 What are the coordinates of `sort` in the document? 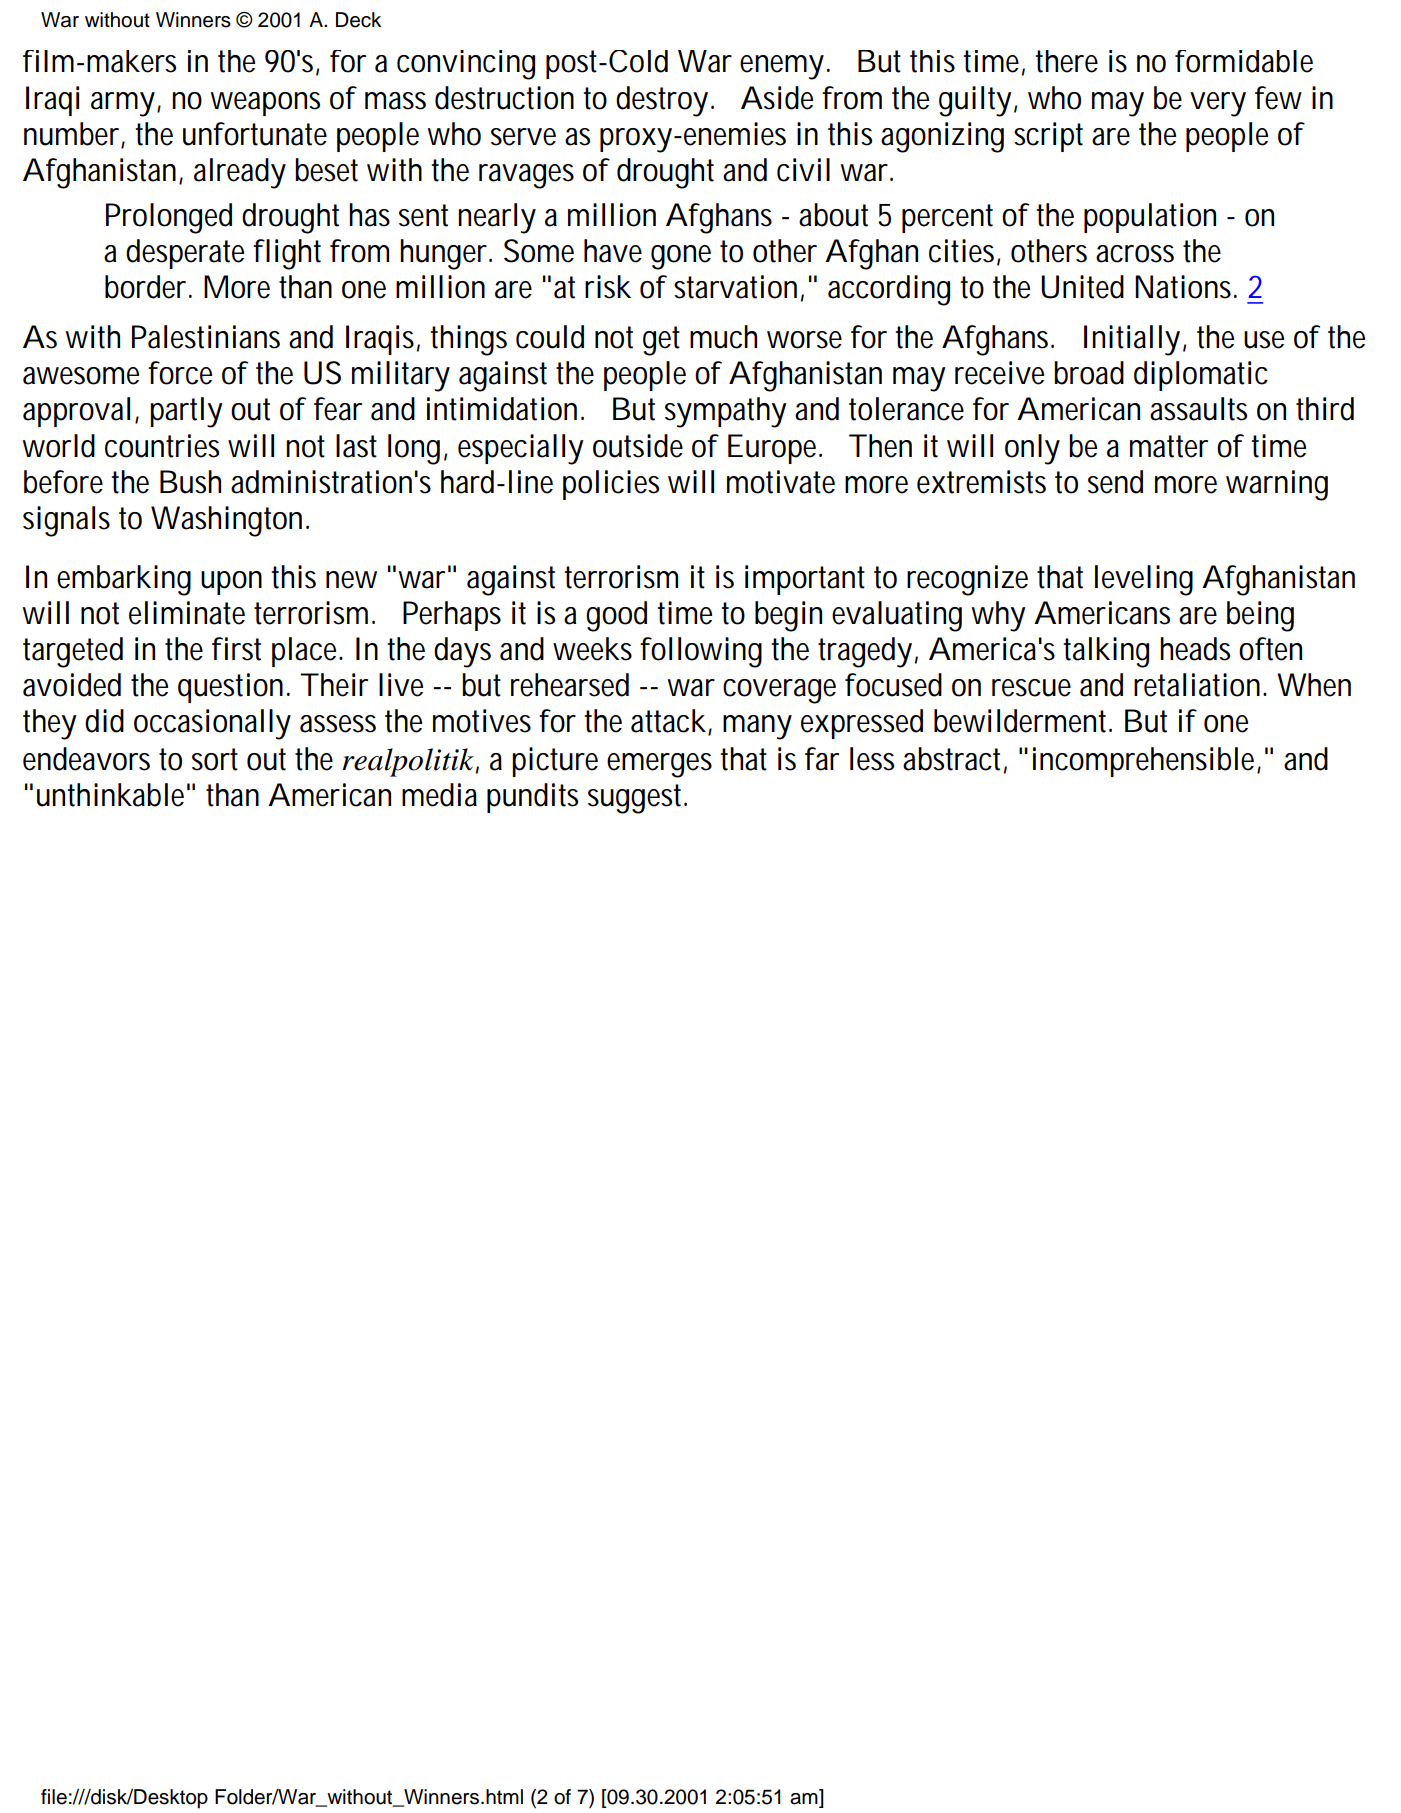 It's located at (215, 759).
